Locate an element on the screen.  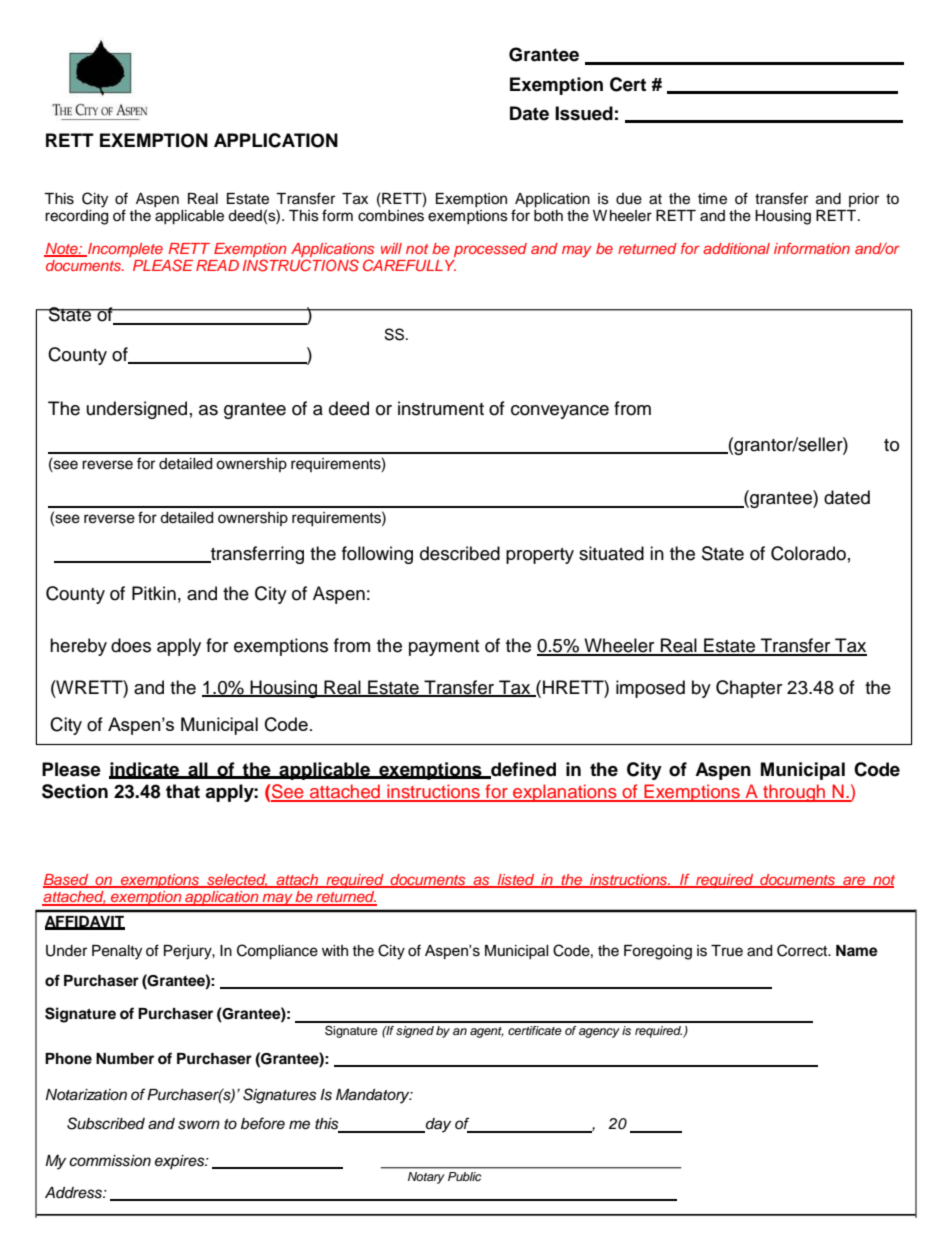
described is located at coordinates (460, 553).
